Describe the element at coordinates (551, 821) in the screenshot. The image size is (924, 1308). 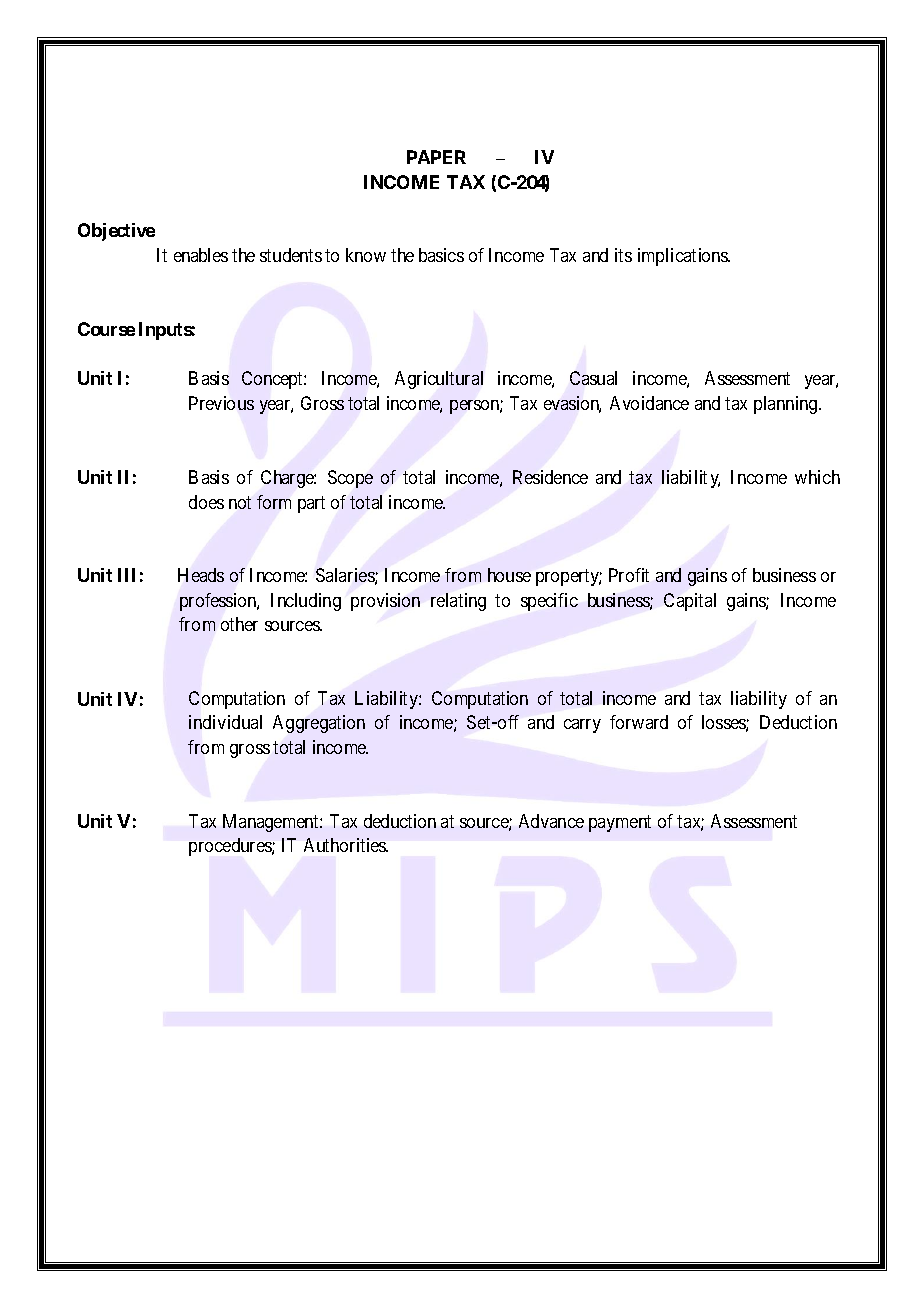
I see `Advance` at that location.
